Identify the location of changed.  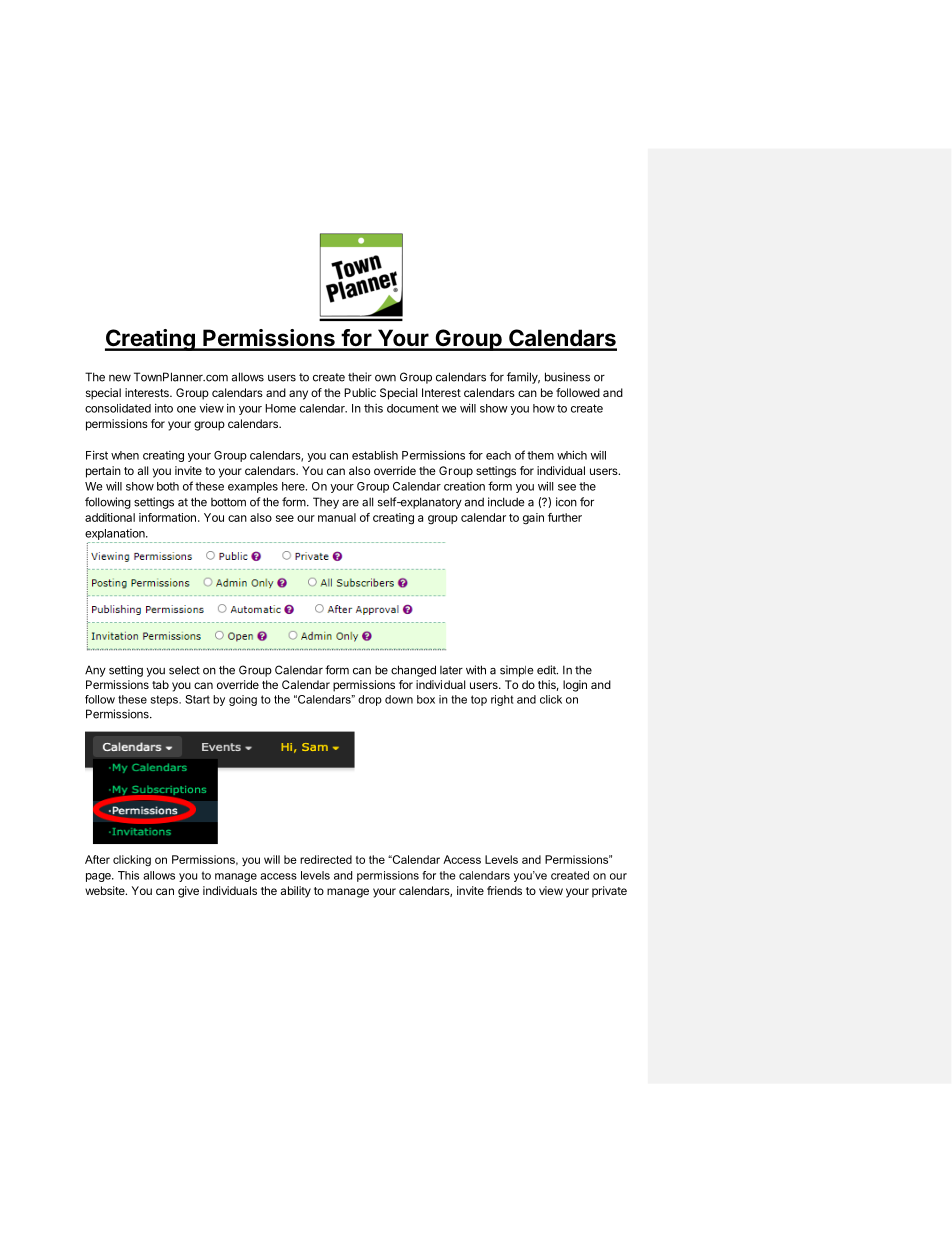
(413, 671).
